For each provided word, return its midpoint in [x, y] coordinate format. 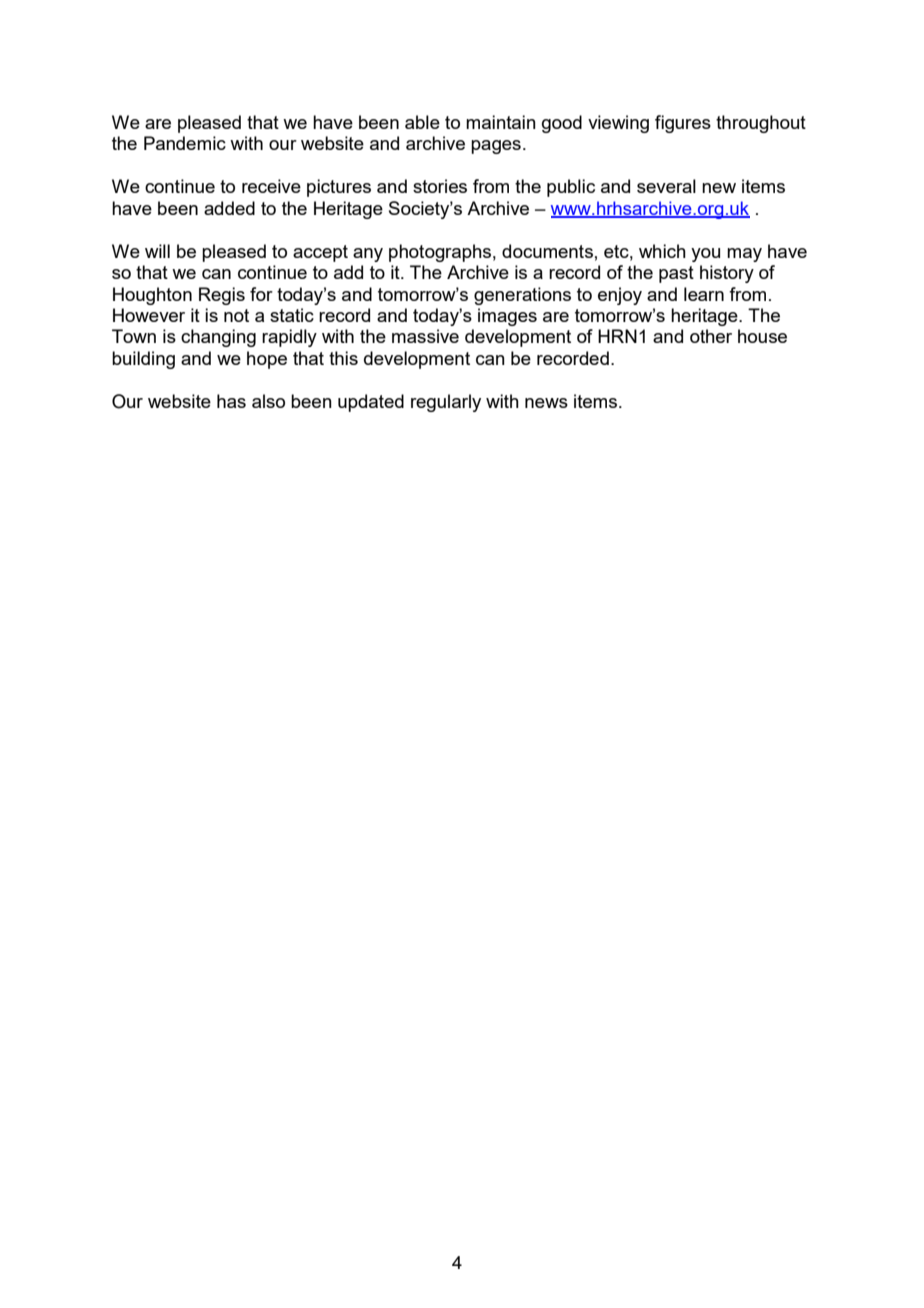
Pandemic [185, 143]
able [422, 122]
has [231, 401]
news [546, 403]
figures [683, 124]
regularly [446, 403]
